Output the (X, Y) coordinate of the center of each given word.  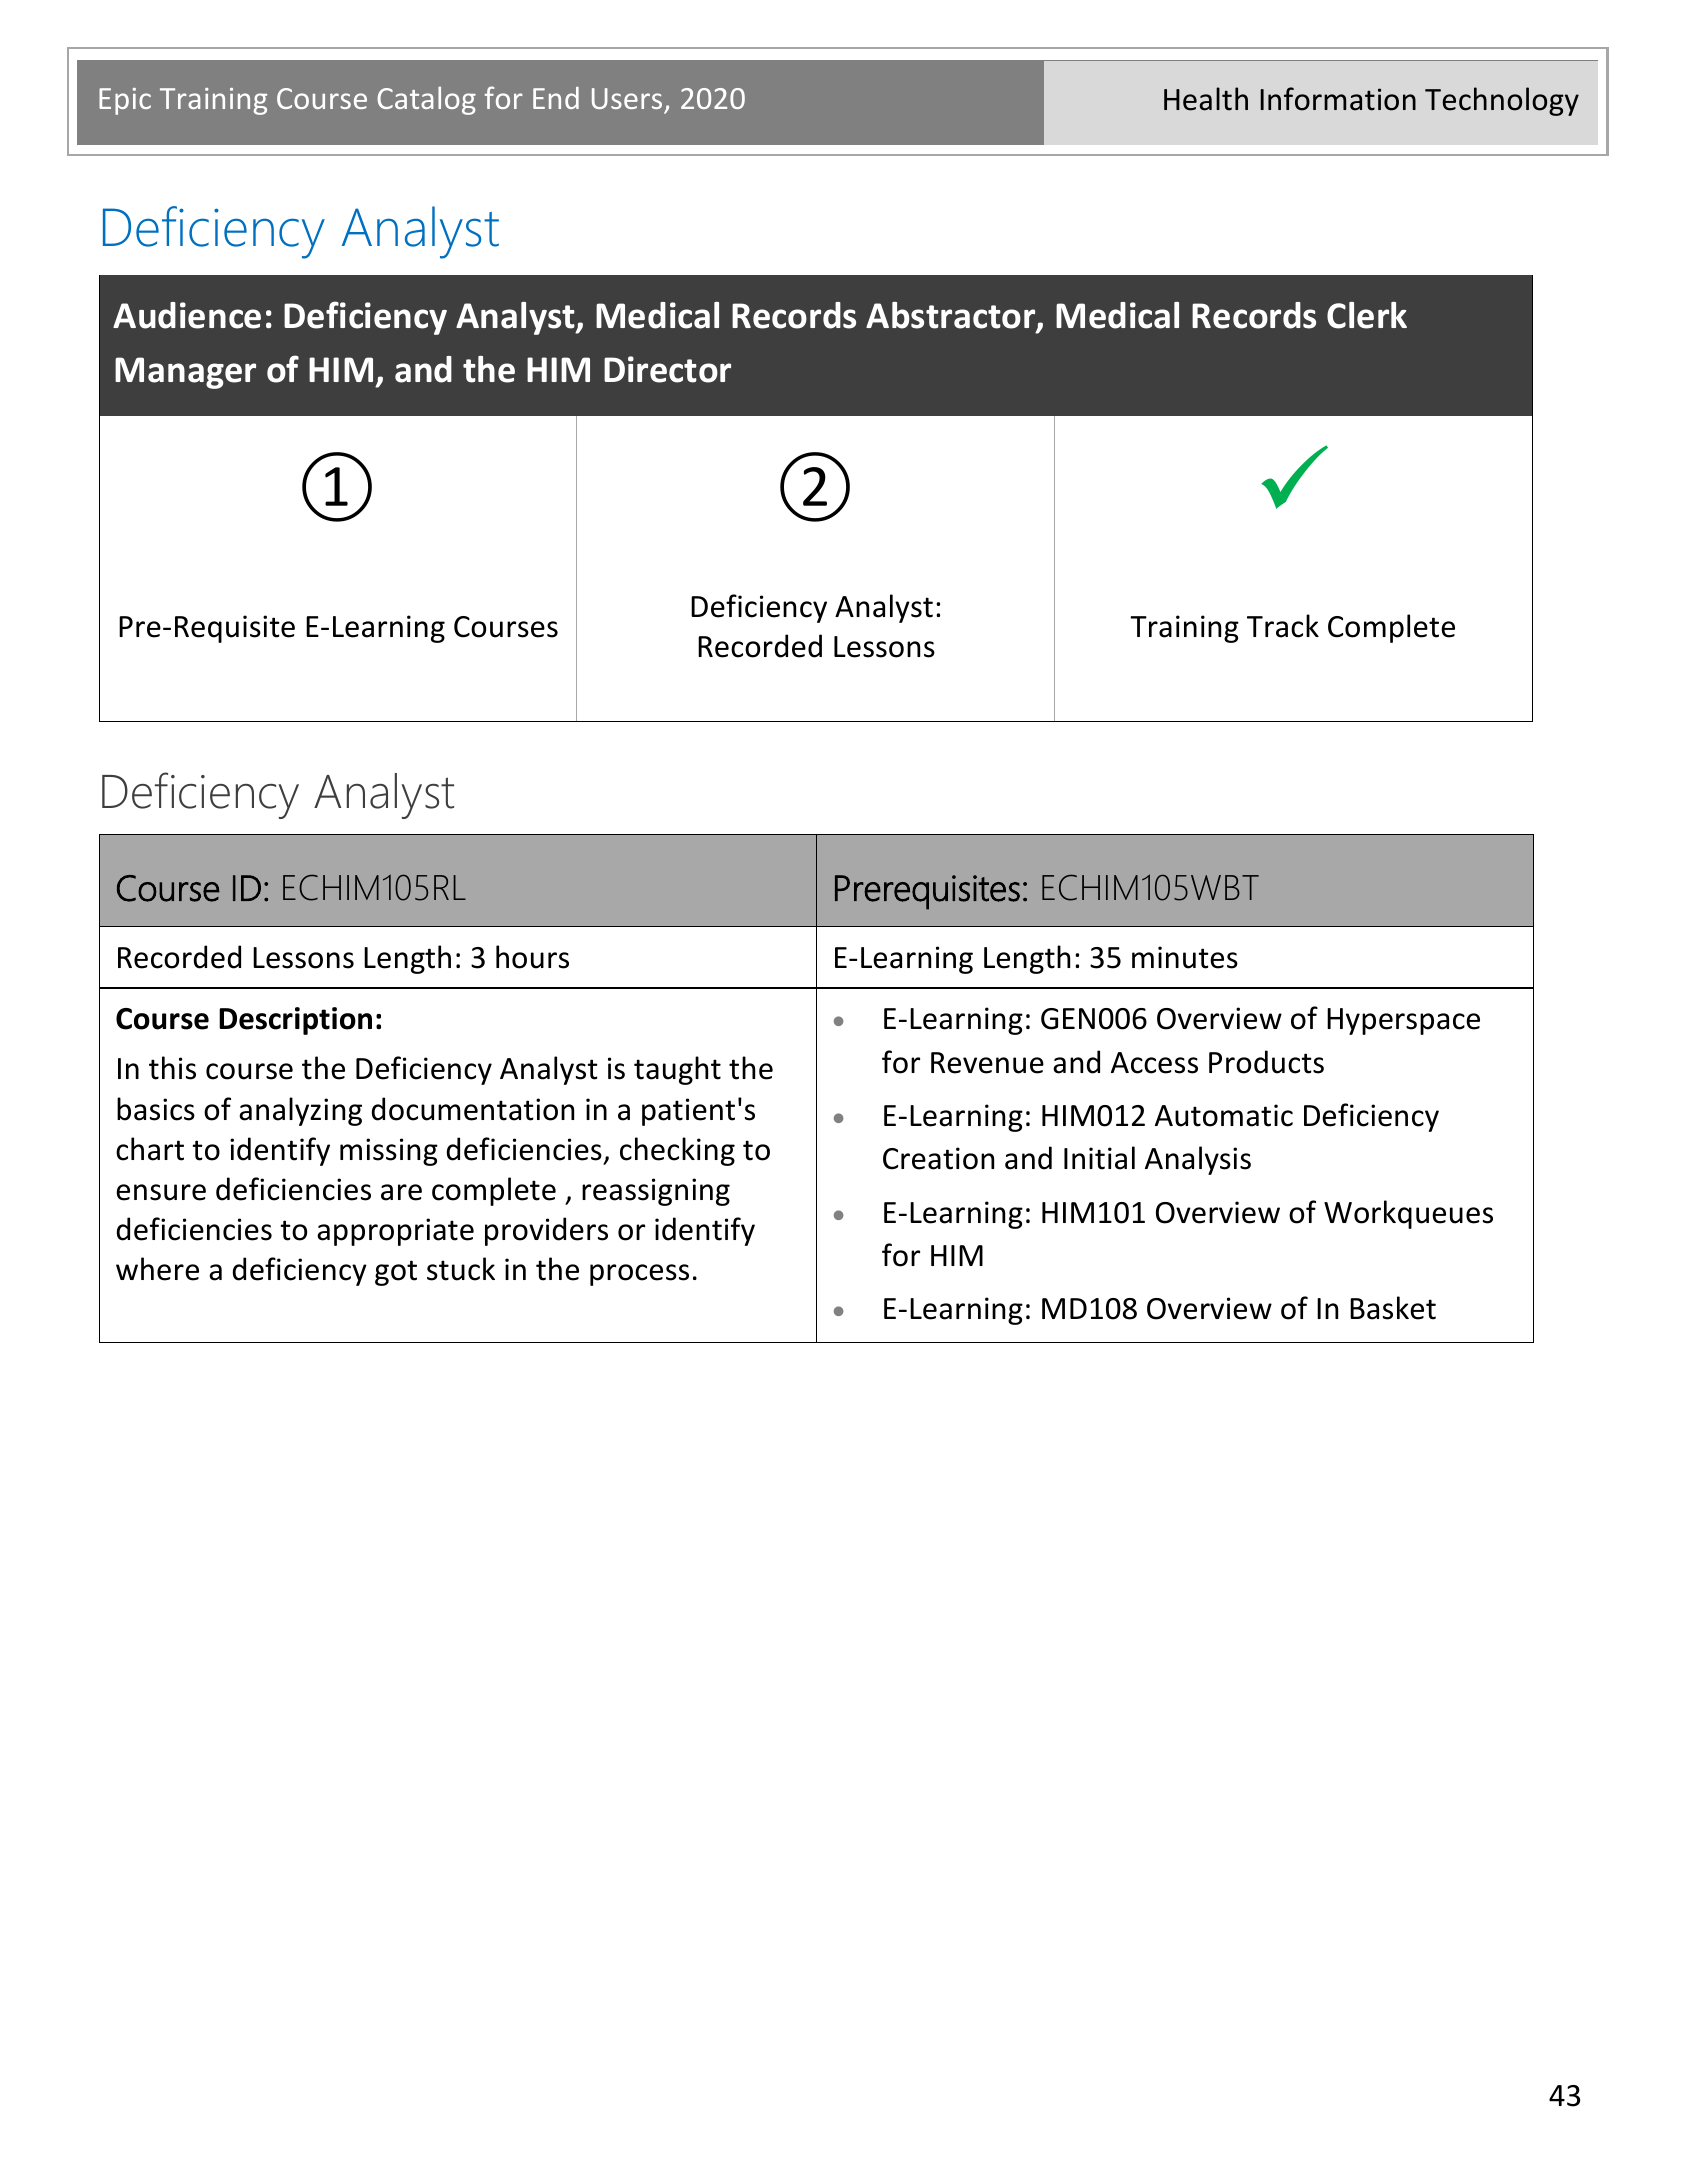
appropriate (395, 1232)
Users (627, 98)
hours (532, 957)
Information (1338, 99)
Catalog (426, 100)
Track (1283, 626)
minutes (1185, 957)
